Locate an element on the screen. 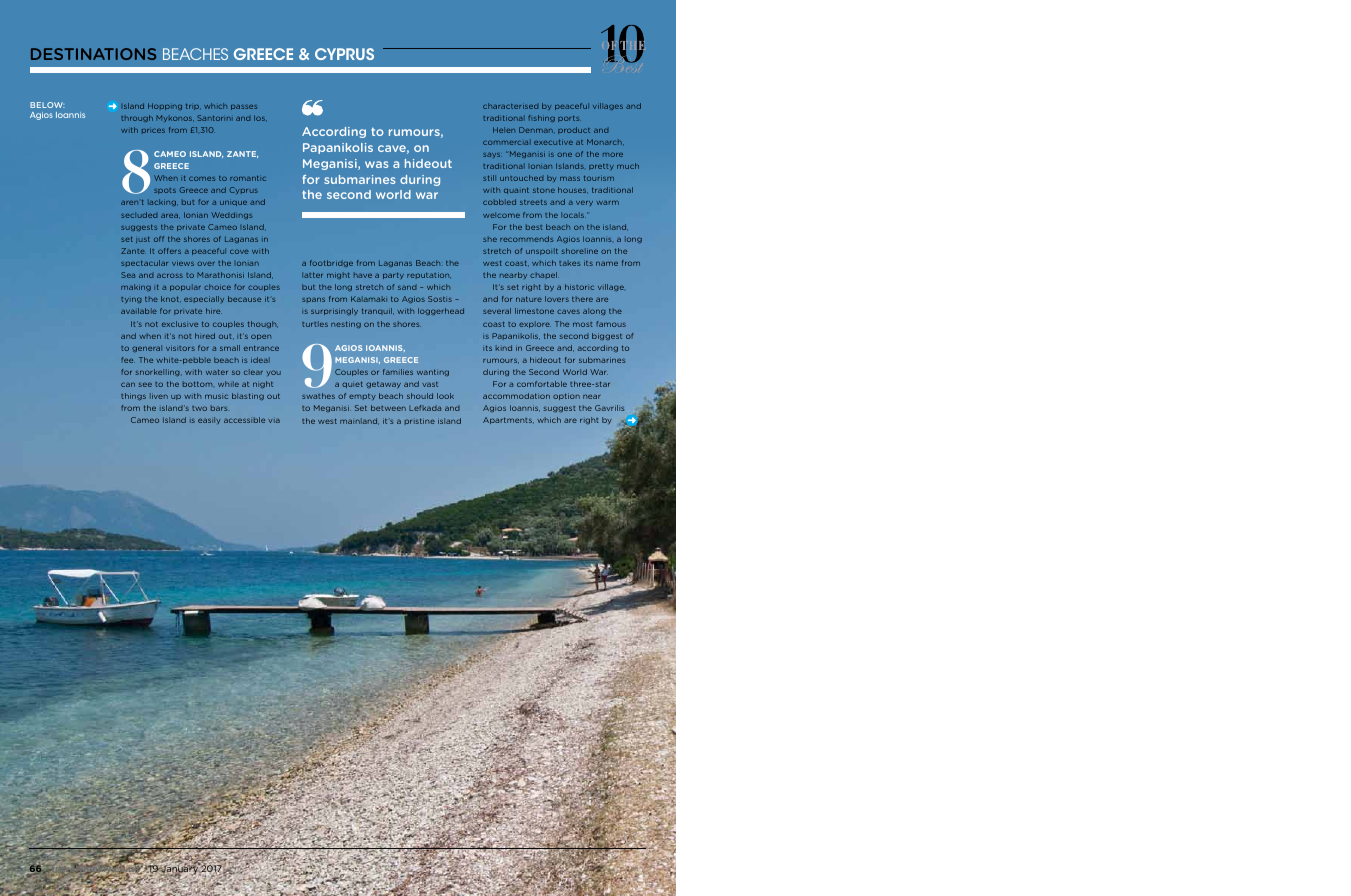  just is located at coordinates (143, 240).
